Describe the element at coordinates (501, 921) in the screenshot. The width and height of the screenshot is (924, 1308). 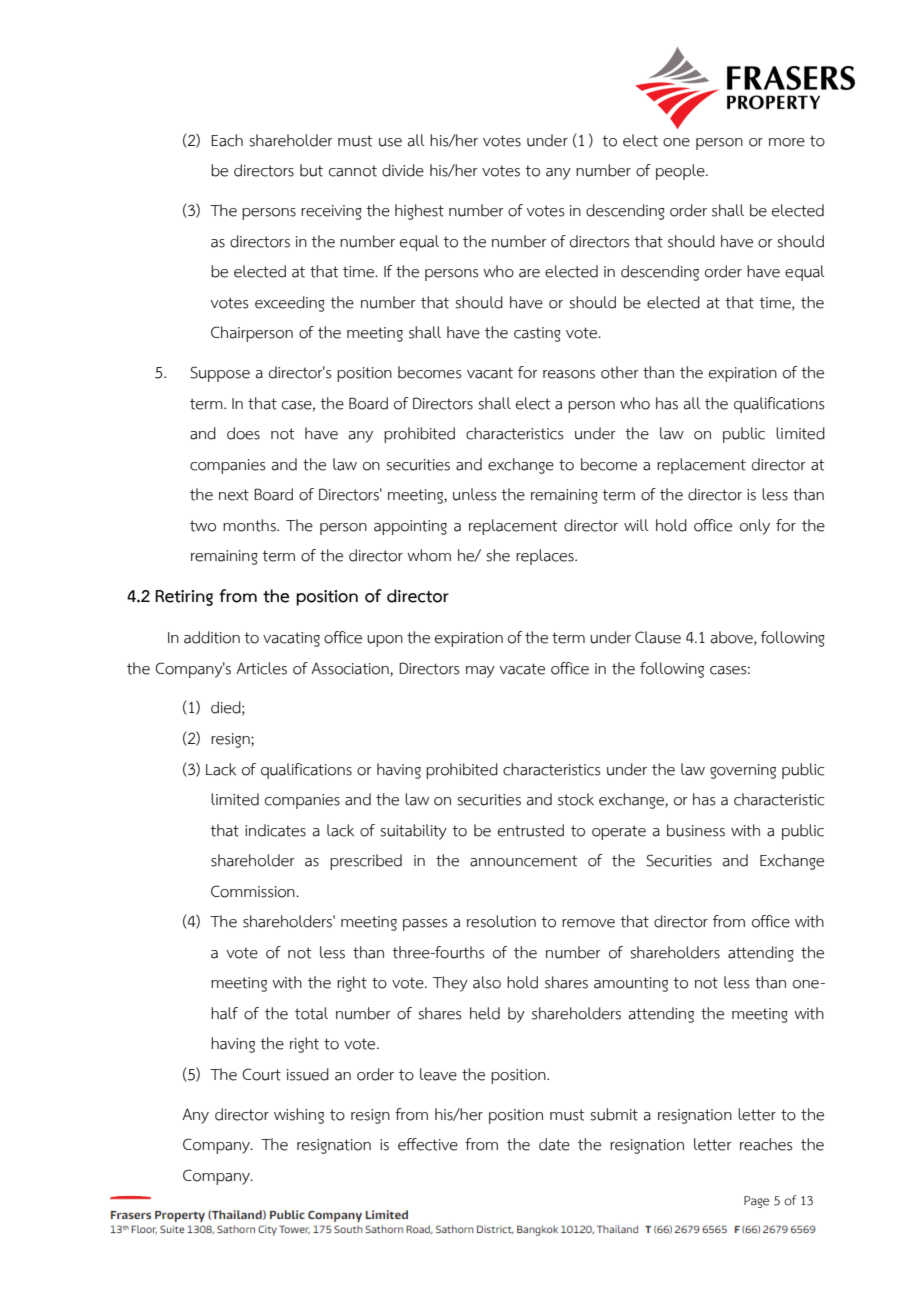
I see `resolution` at that location.
